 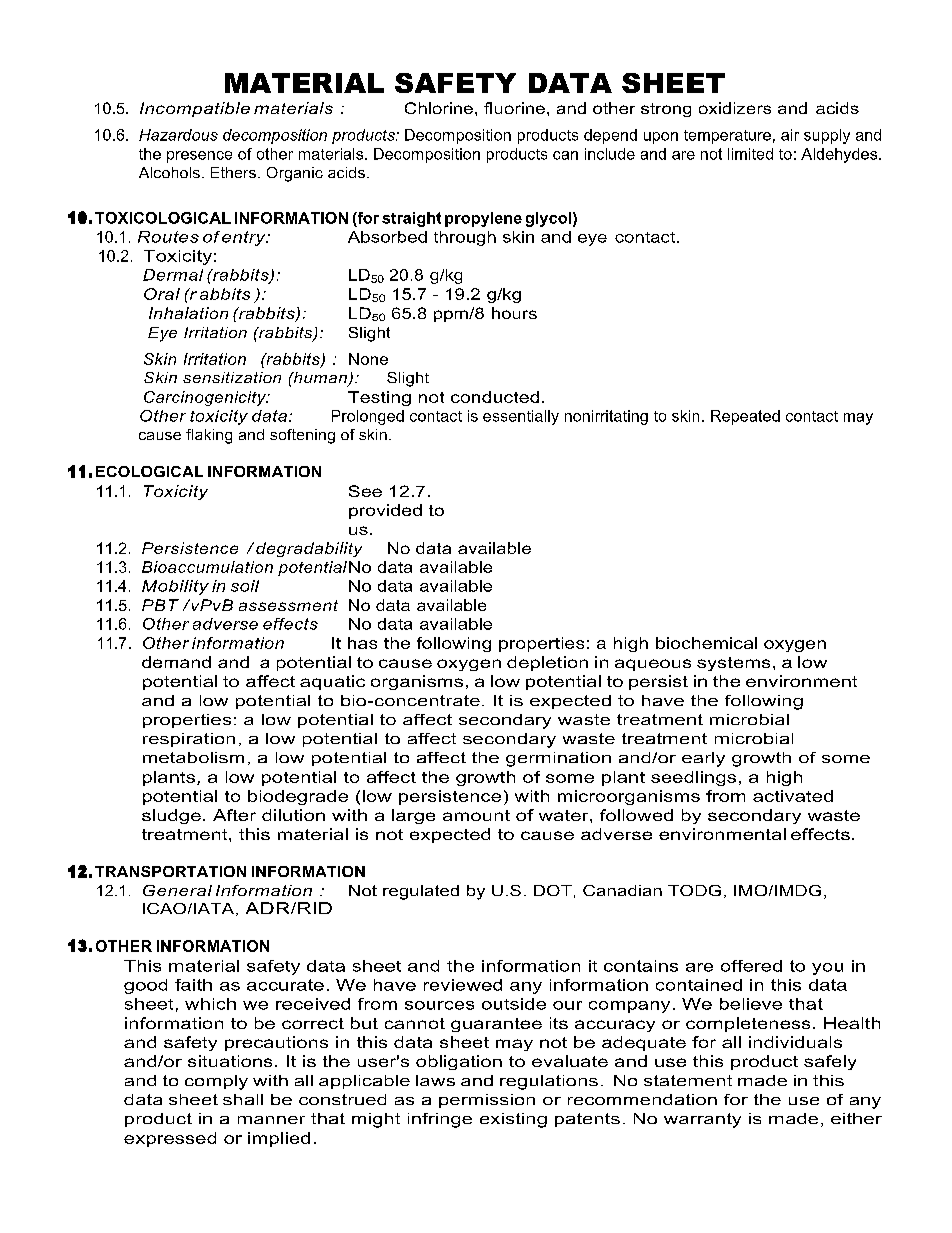 What do you see at coordinates (189, 740) in the screenshot?
I see `respiration` at bounding box center [189, 740].
